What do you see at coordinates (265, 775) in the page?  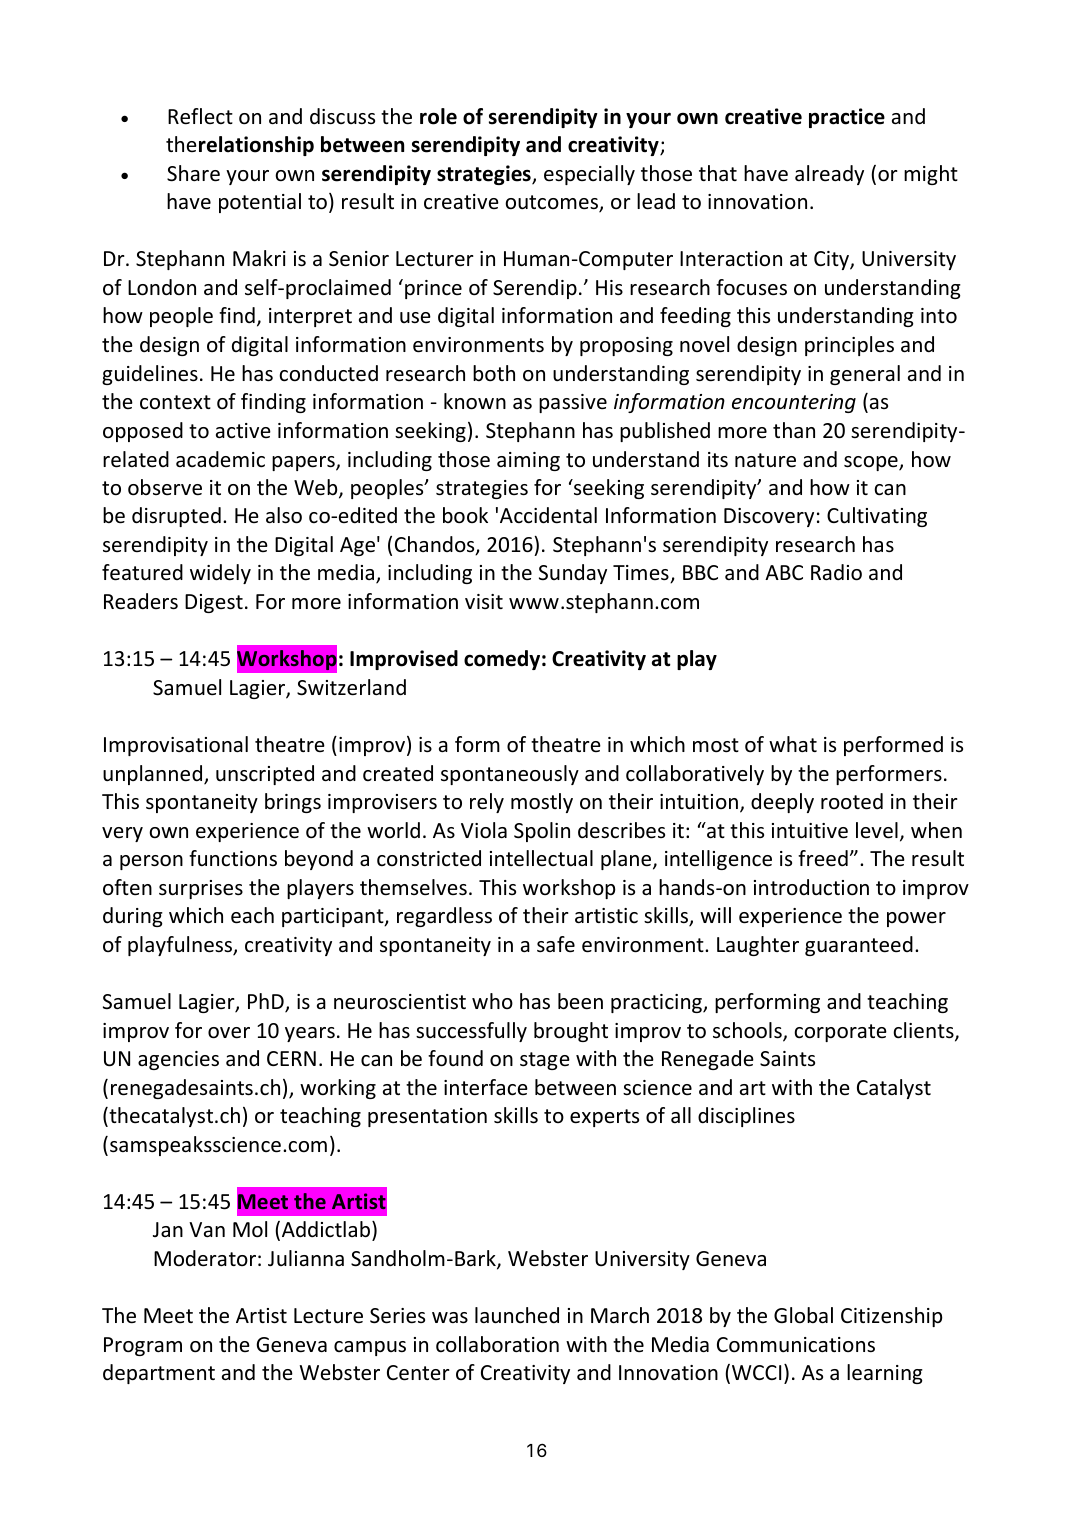 I see `unscripted` at bounding box center [265, 775].
